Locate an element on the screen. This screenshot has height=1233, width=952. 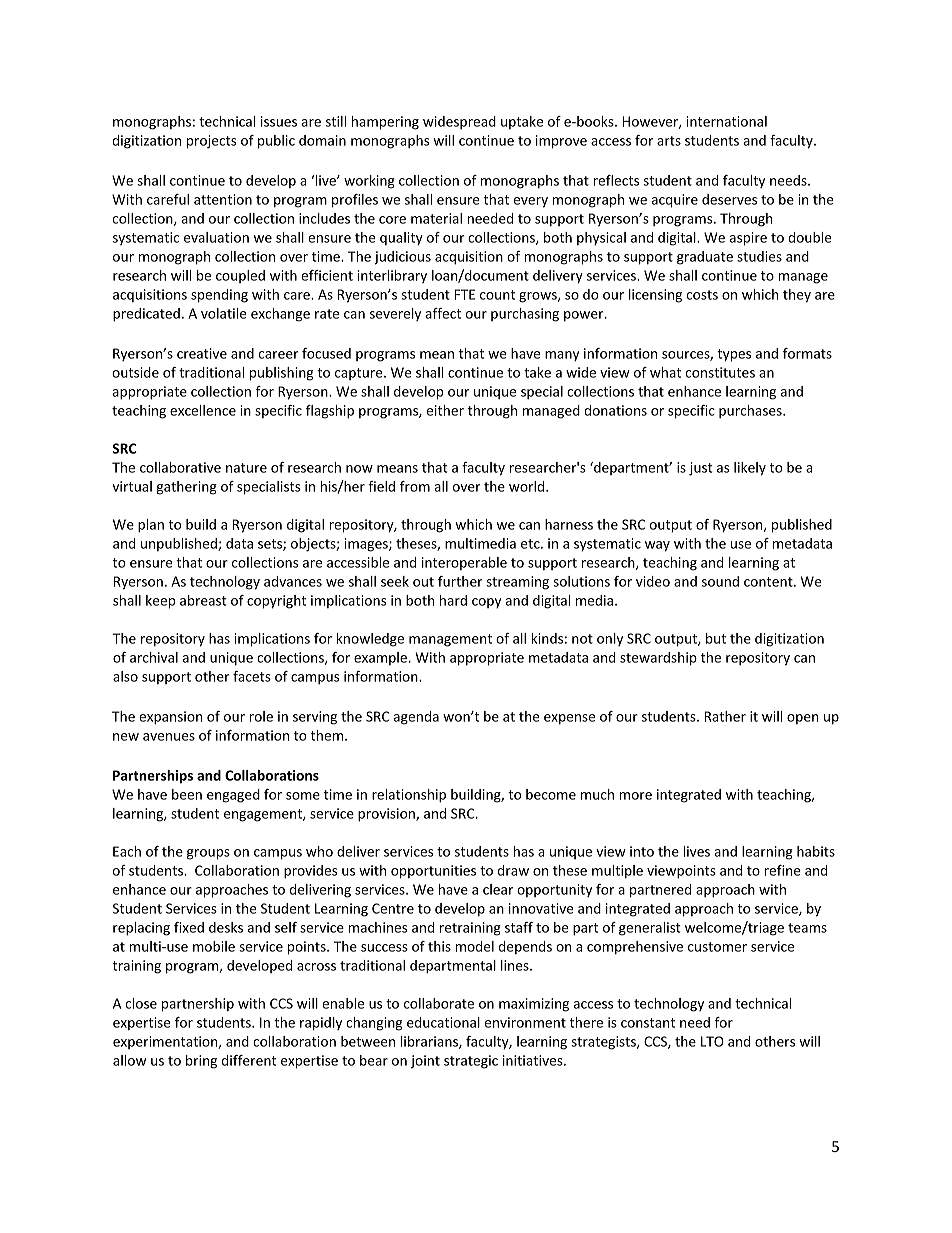
further is located at coordinates (460, 581).
